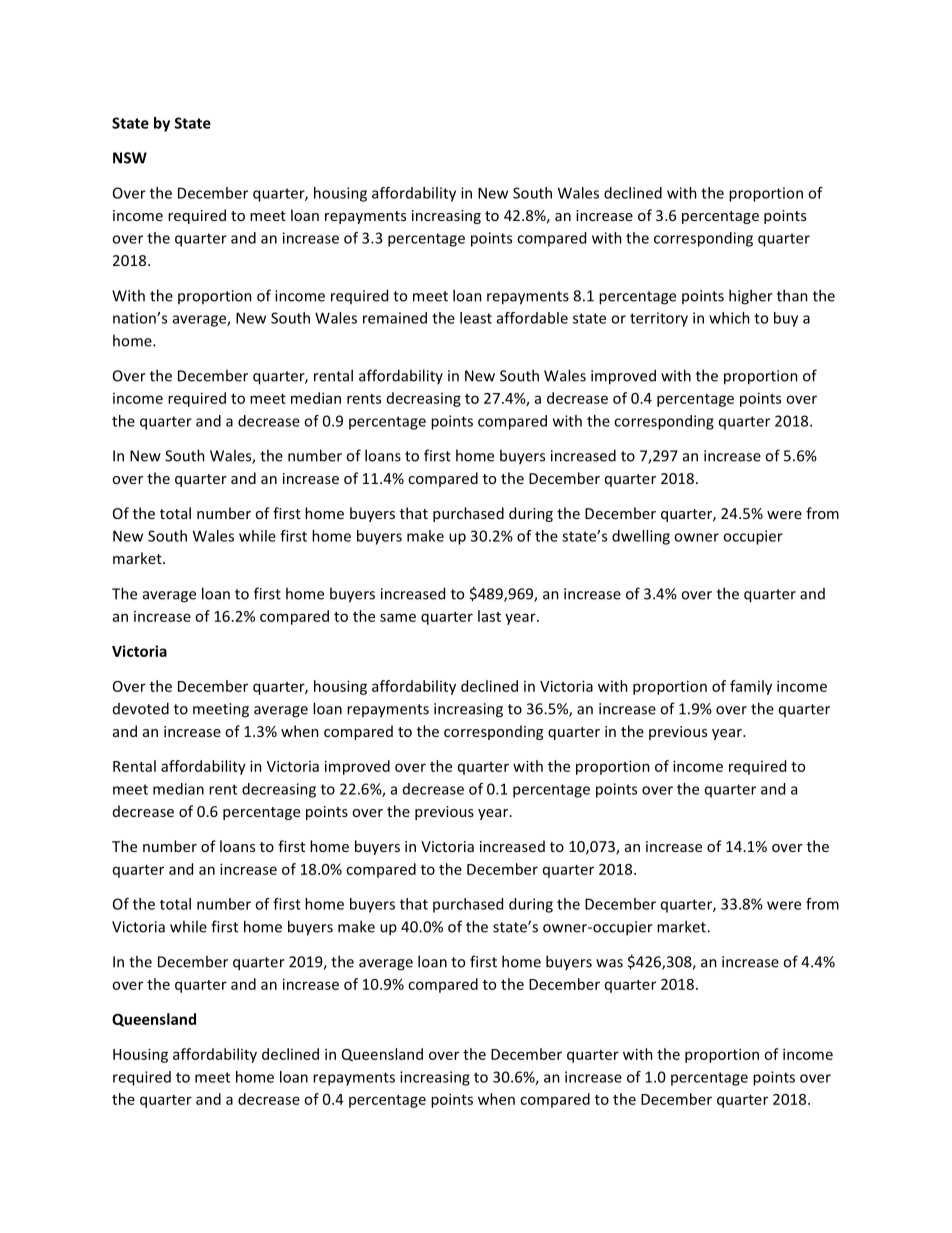 Image resolution: width=952 pixels, height=1233 pixels. What do you see at coordinates (395, 318) in the screenshot?
I see `remained` at bounding box center [395, 318].
